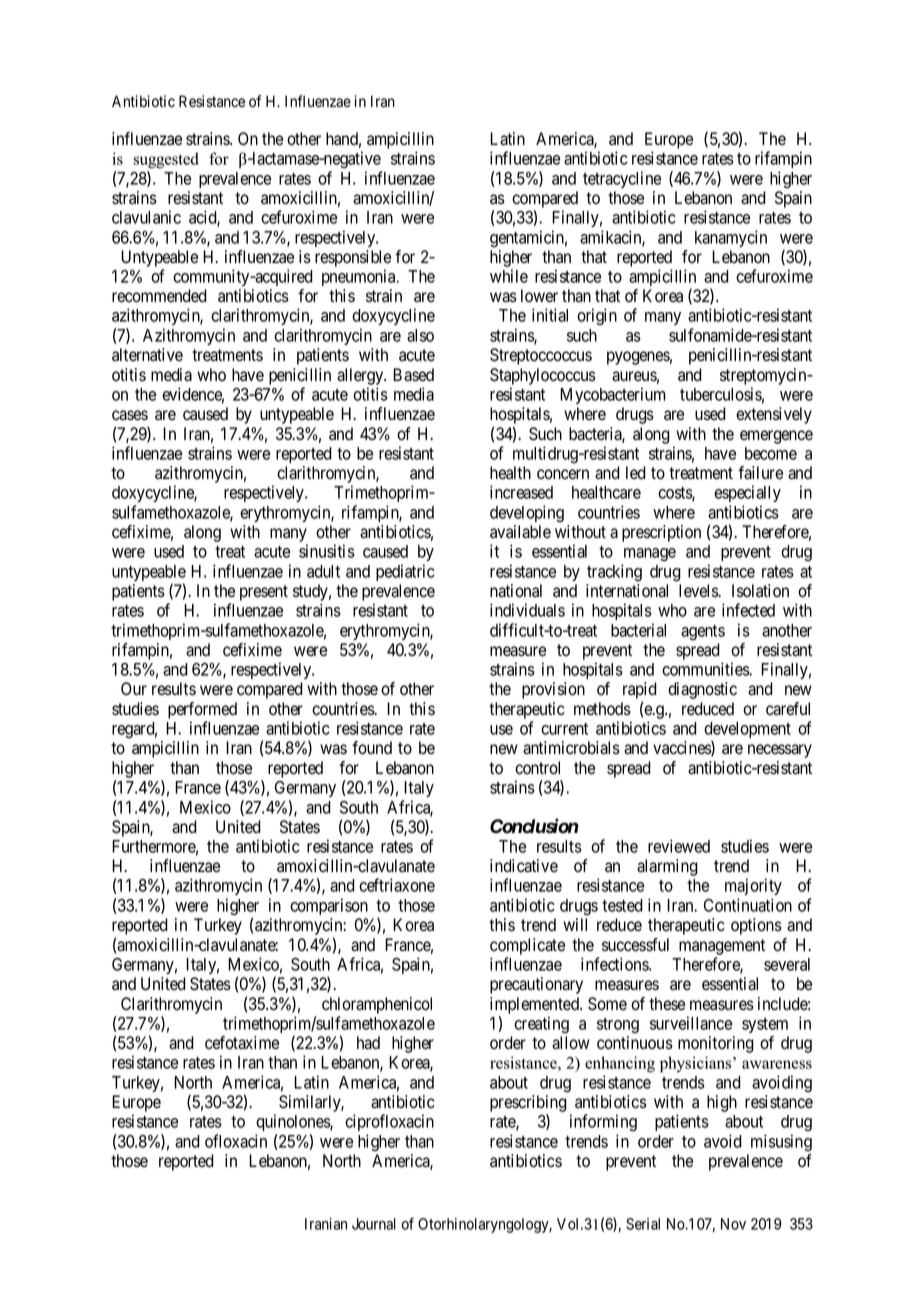 The width and height of the screenshot is (924, 1308). Describe the element at coordinates (521, 492) in the screenshot. I see `increased` at that location.
